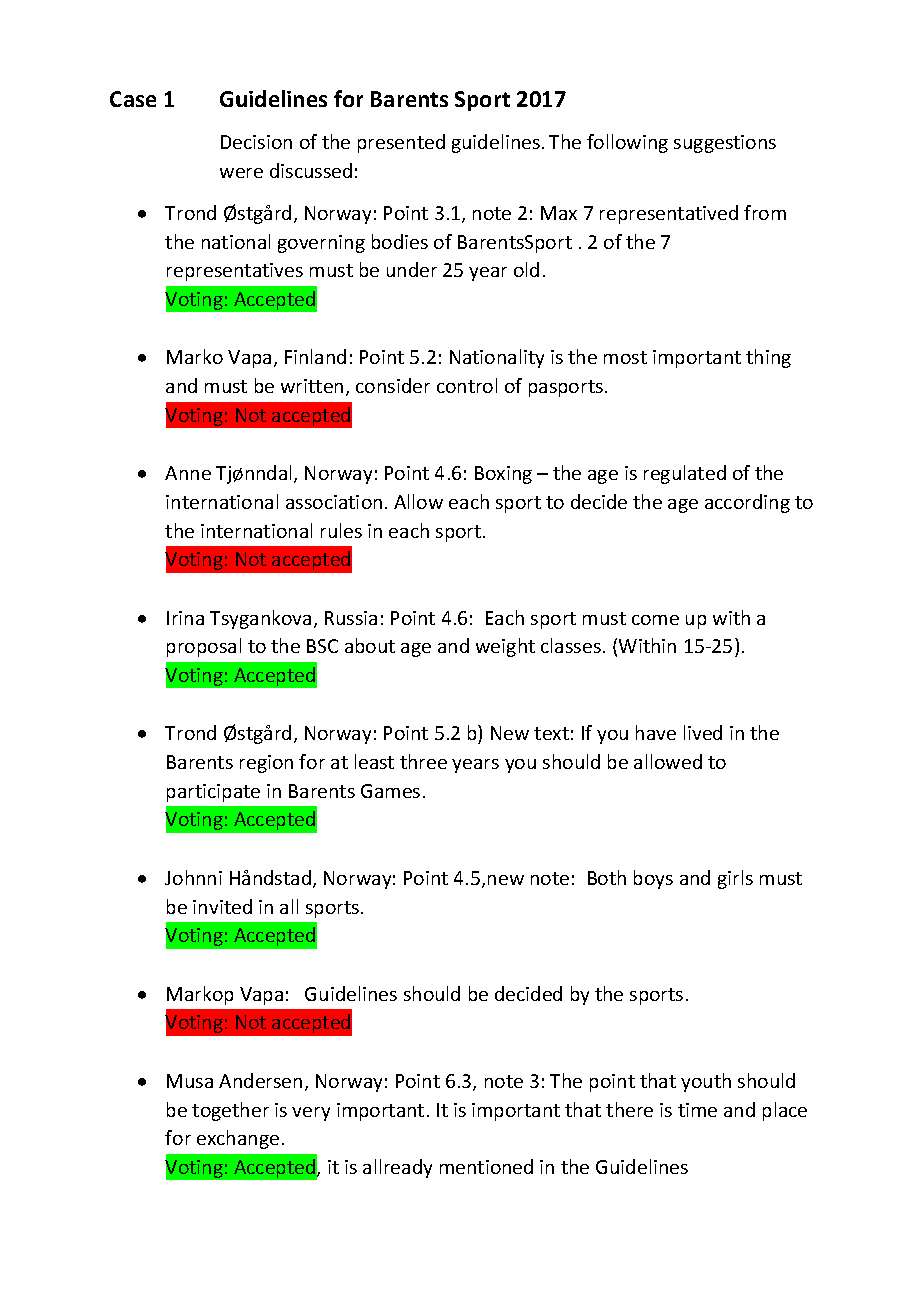  Describe the element at coordinates (703, 732) in the screenshot. I see `lived` at that location.
